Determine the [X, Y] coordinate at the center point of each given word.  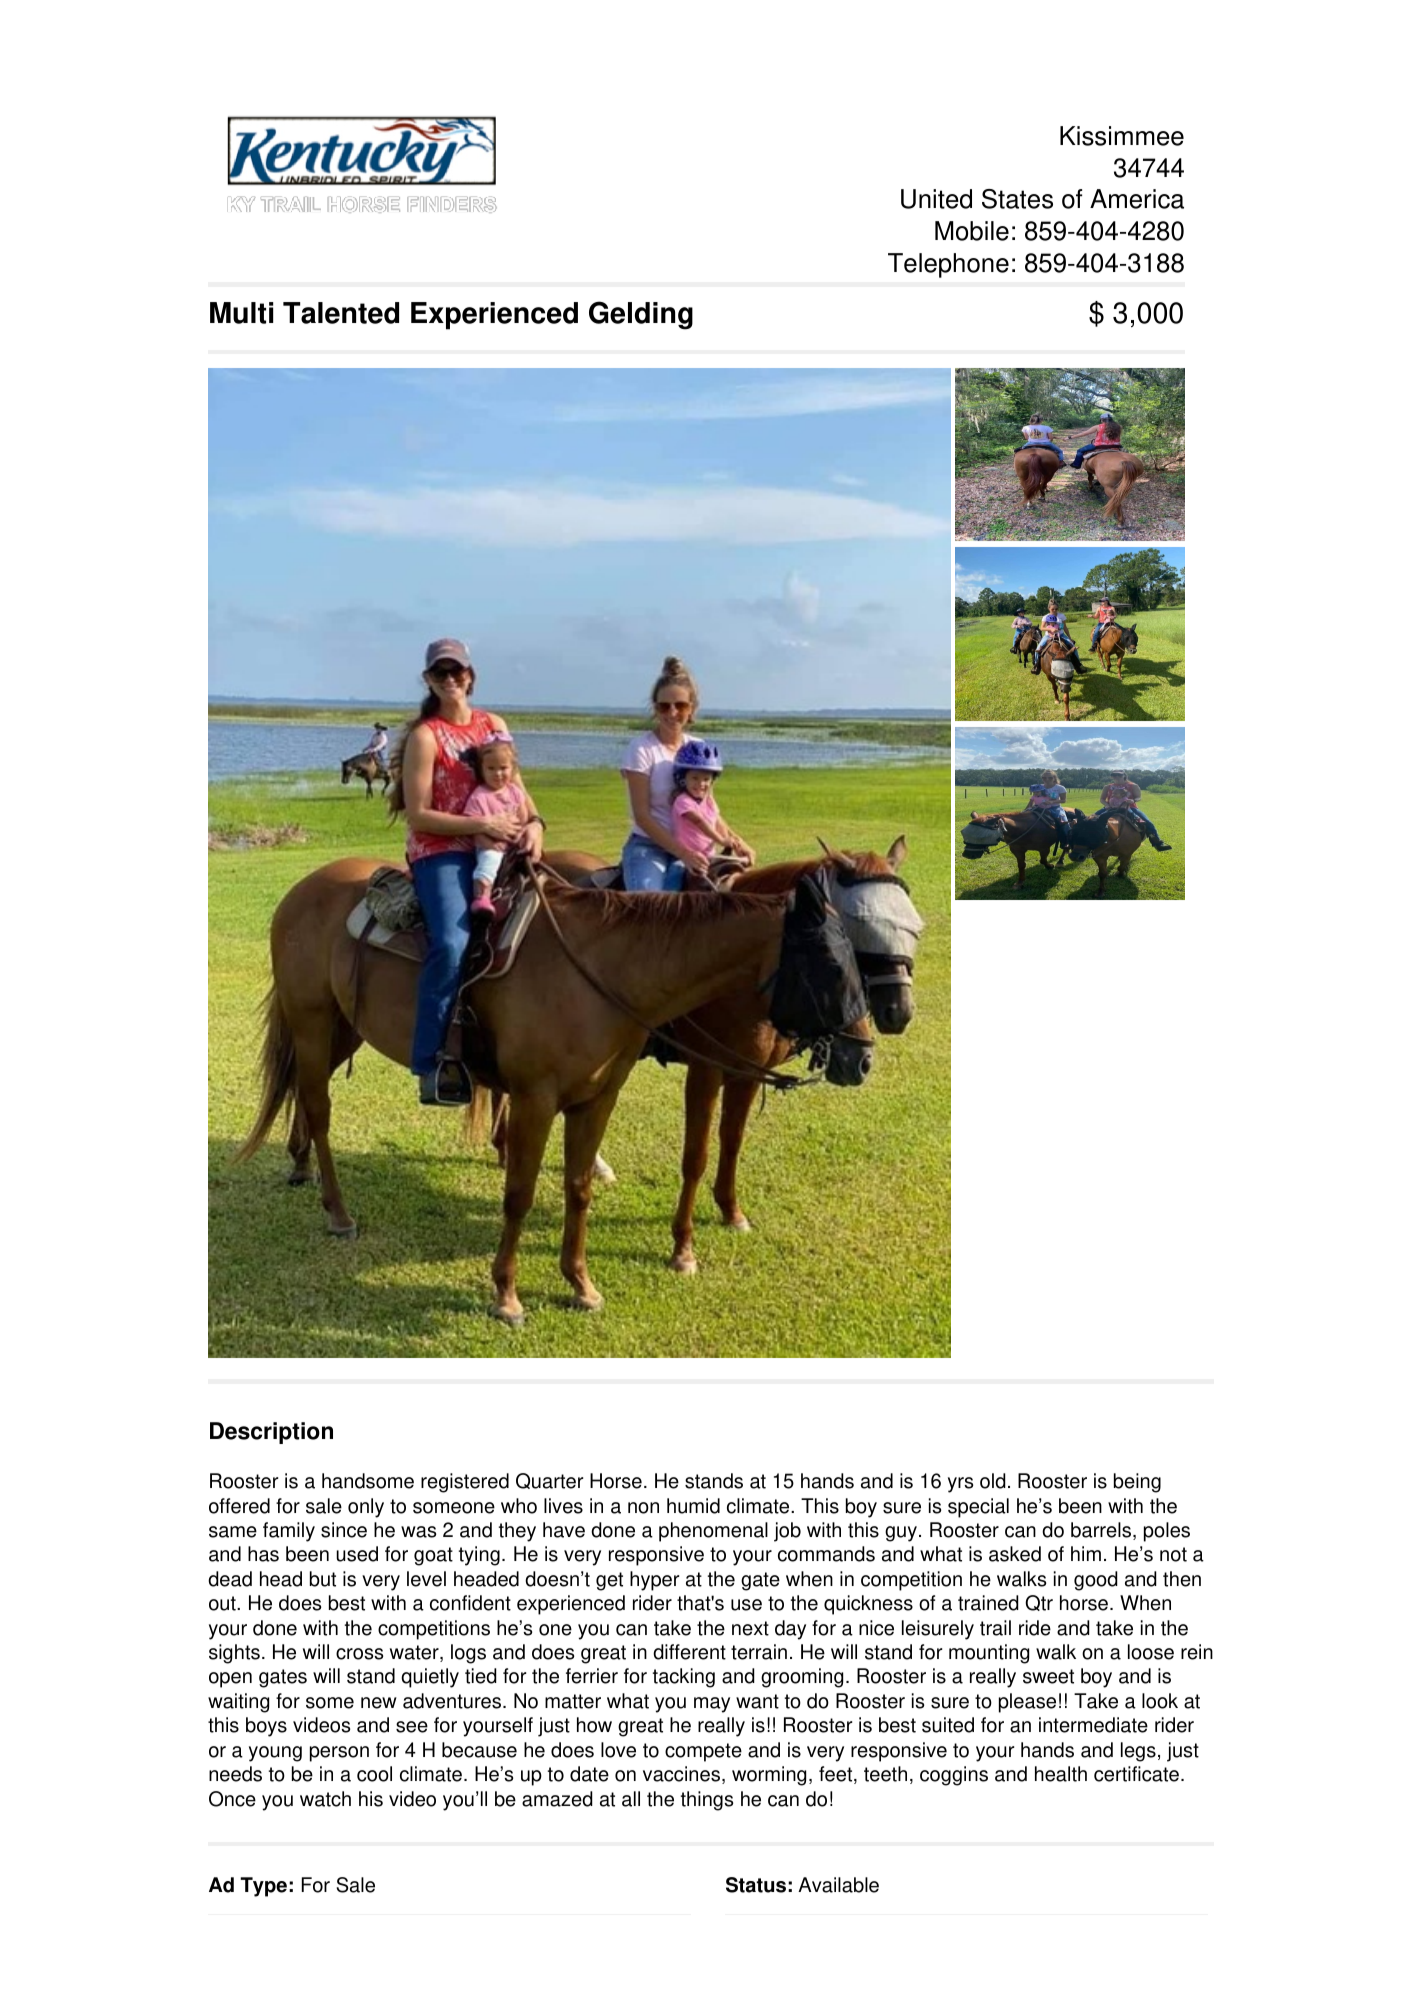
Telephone [948, 265]
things [707, 1801]
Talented [341, 313]
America [1137, 199]
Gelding [641, 315]
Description [271, 1433]
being [1137, 1483]
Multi [241, 313]
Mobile [972, 231]
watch [325, 1799]
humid [693, 1506]
